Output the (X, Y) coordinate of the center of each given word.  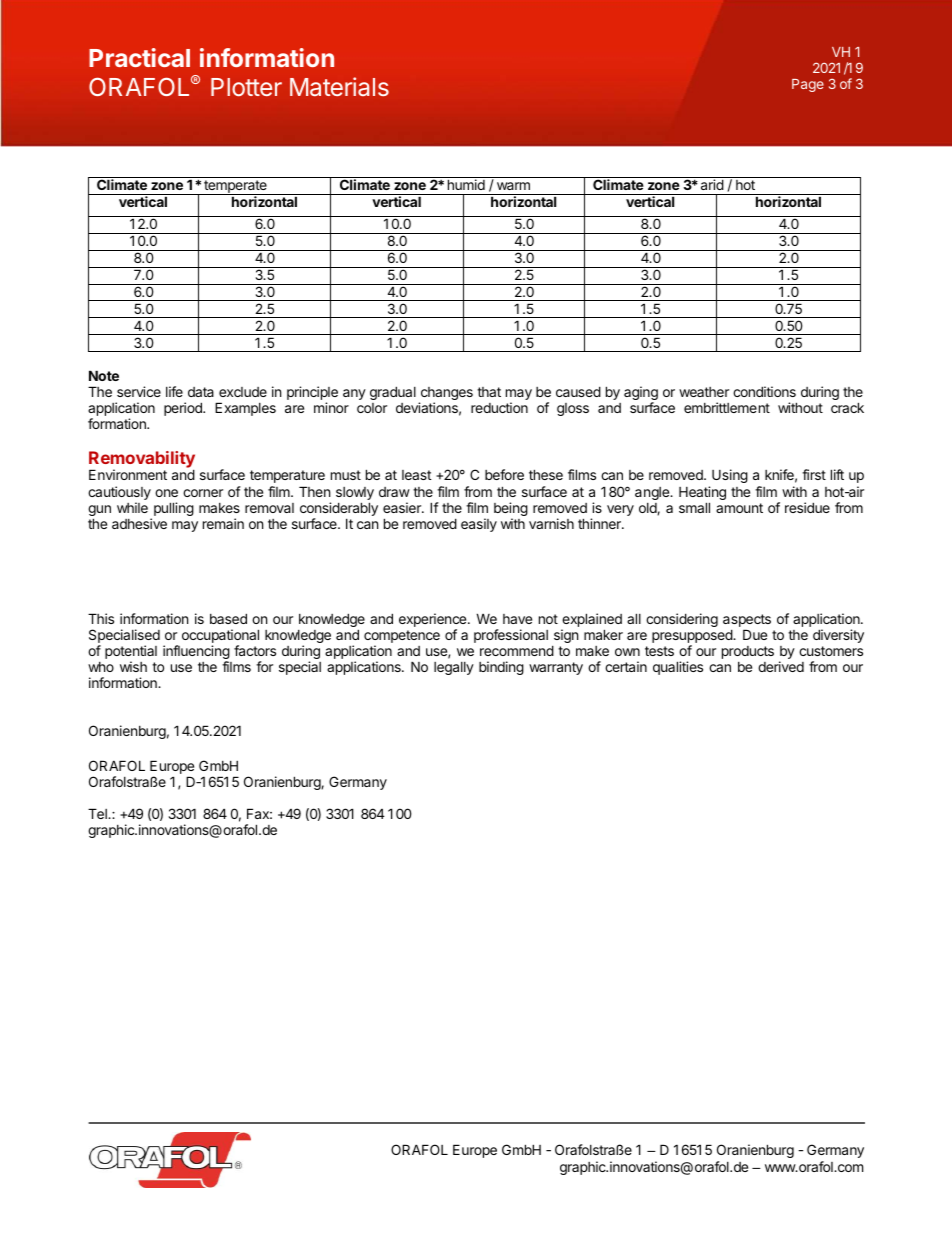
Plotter (246, 87)
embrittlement (727, 407)
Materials (339, 86)
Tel (98, 813)
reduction (499, 407)
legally (454, 668)
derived (781, 666)
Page (808, 85)
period (184, 409)
